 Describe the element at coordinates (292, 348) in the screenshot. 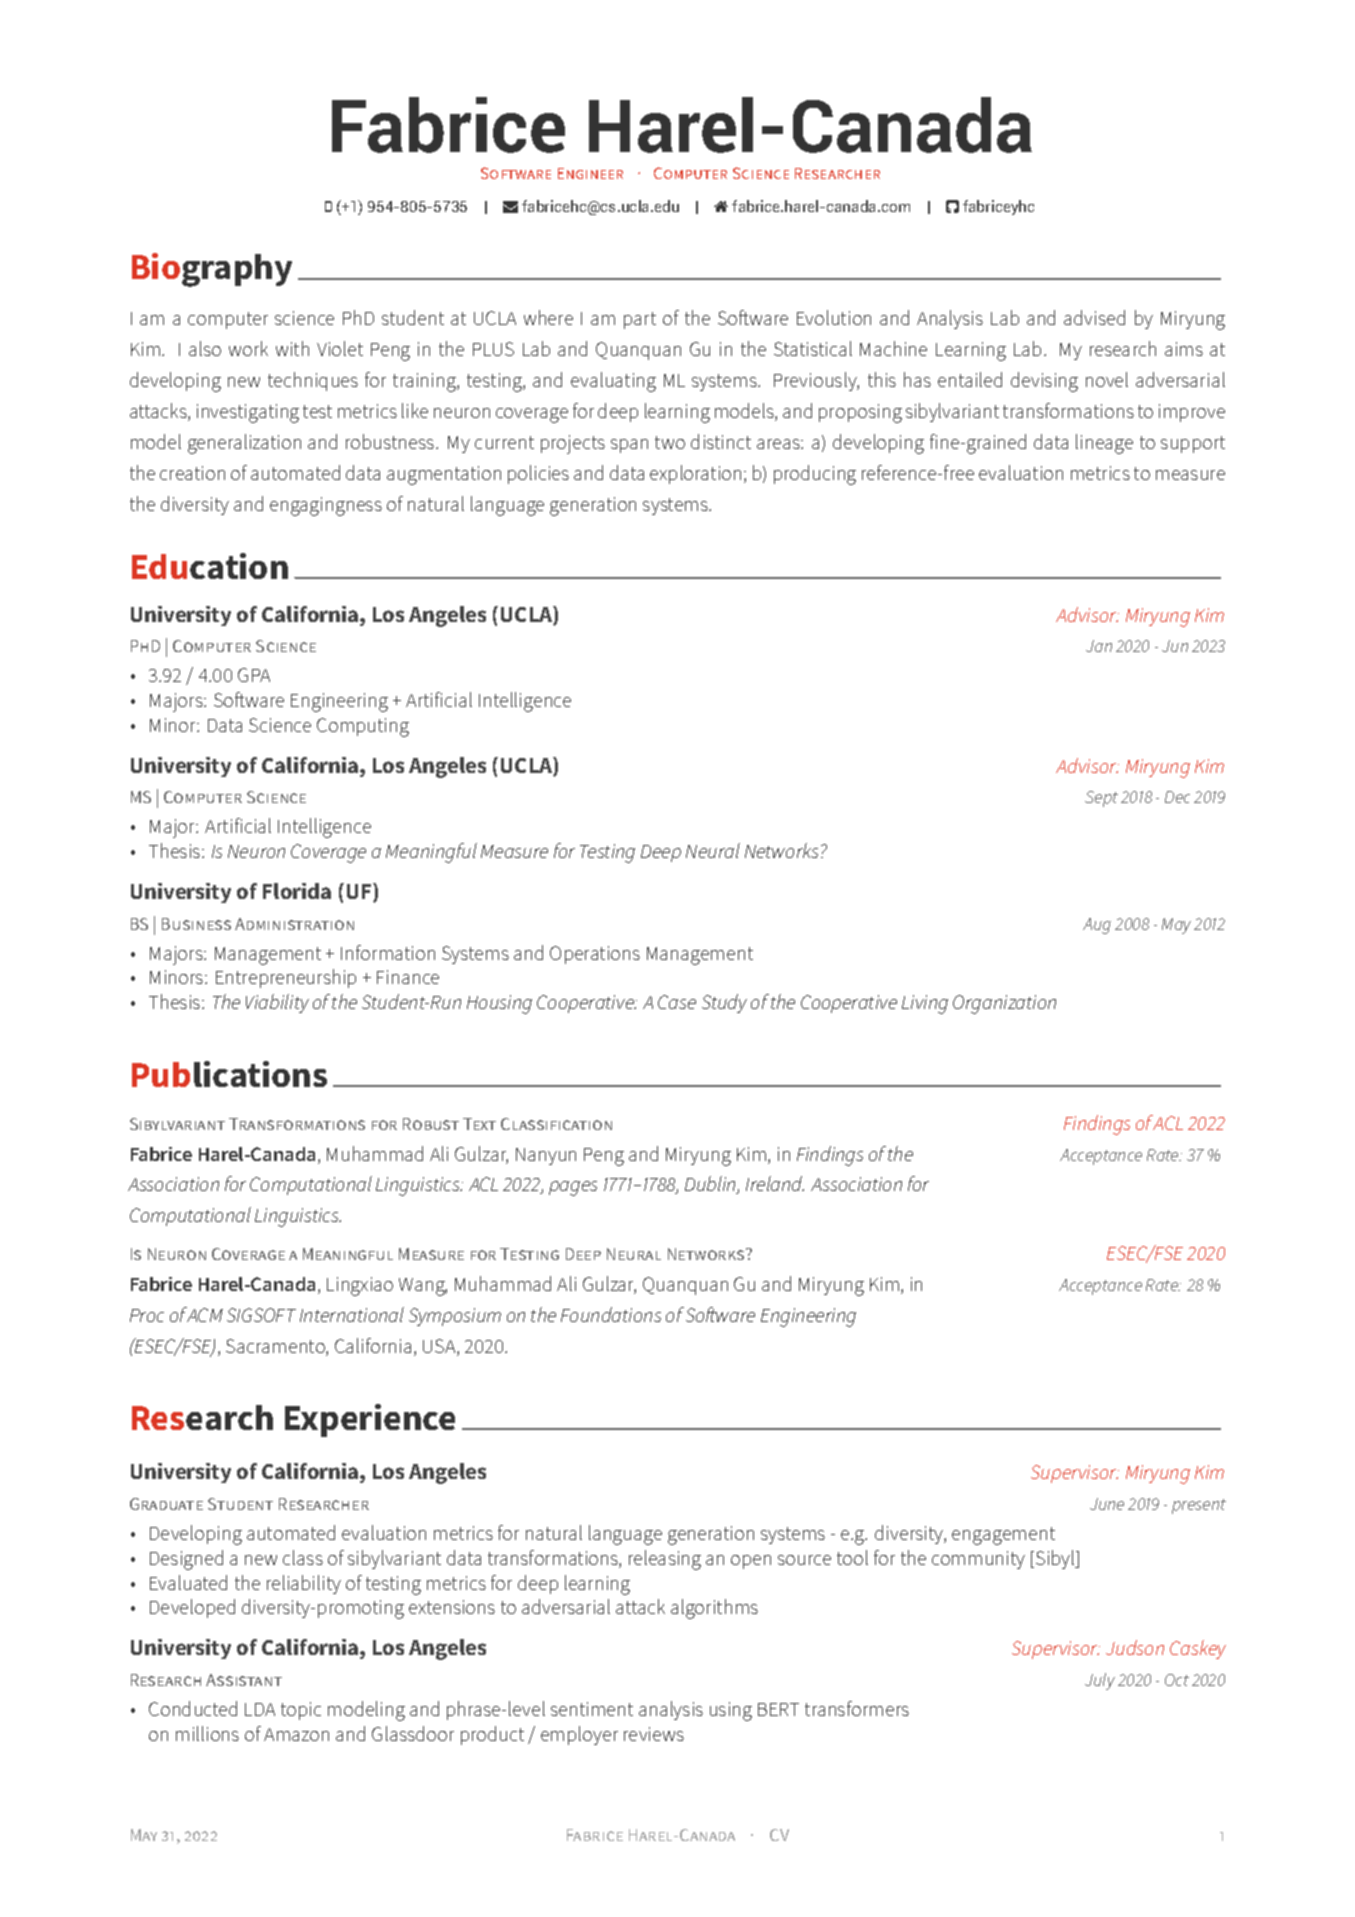

I see `with` at that location.
